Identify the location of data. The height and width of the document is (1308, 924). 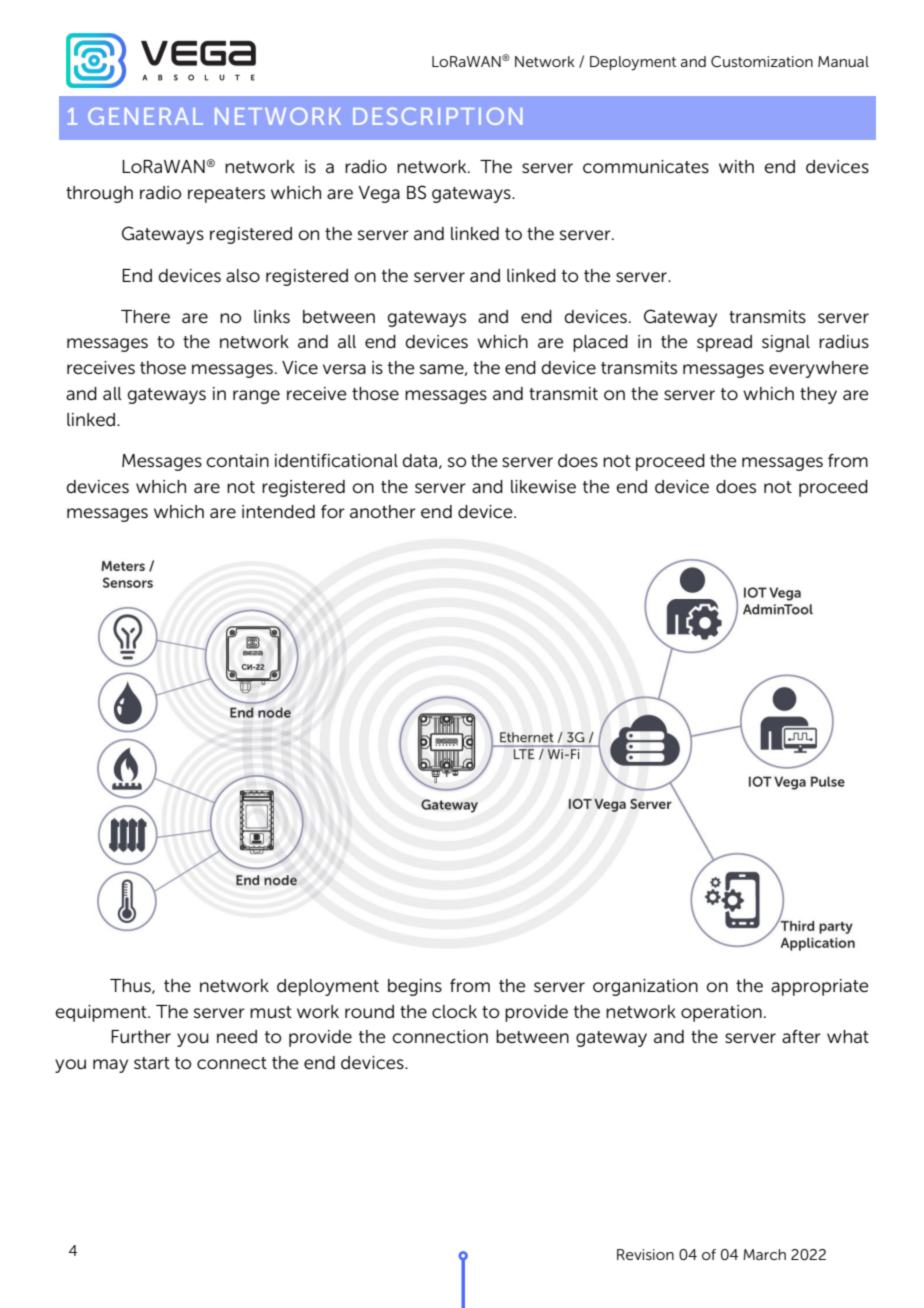
(419, 460).
